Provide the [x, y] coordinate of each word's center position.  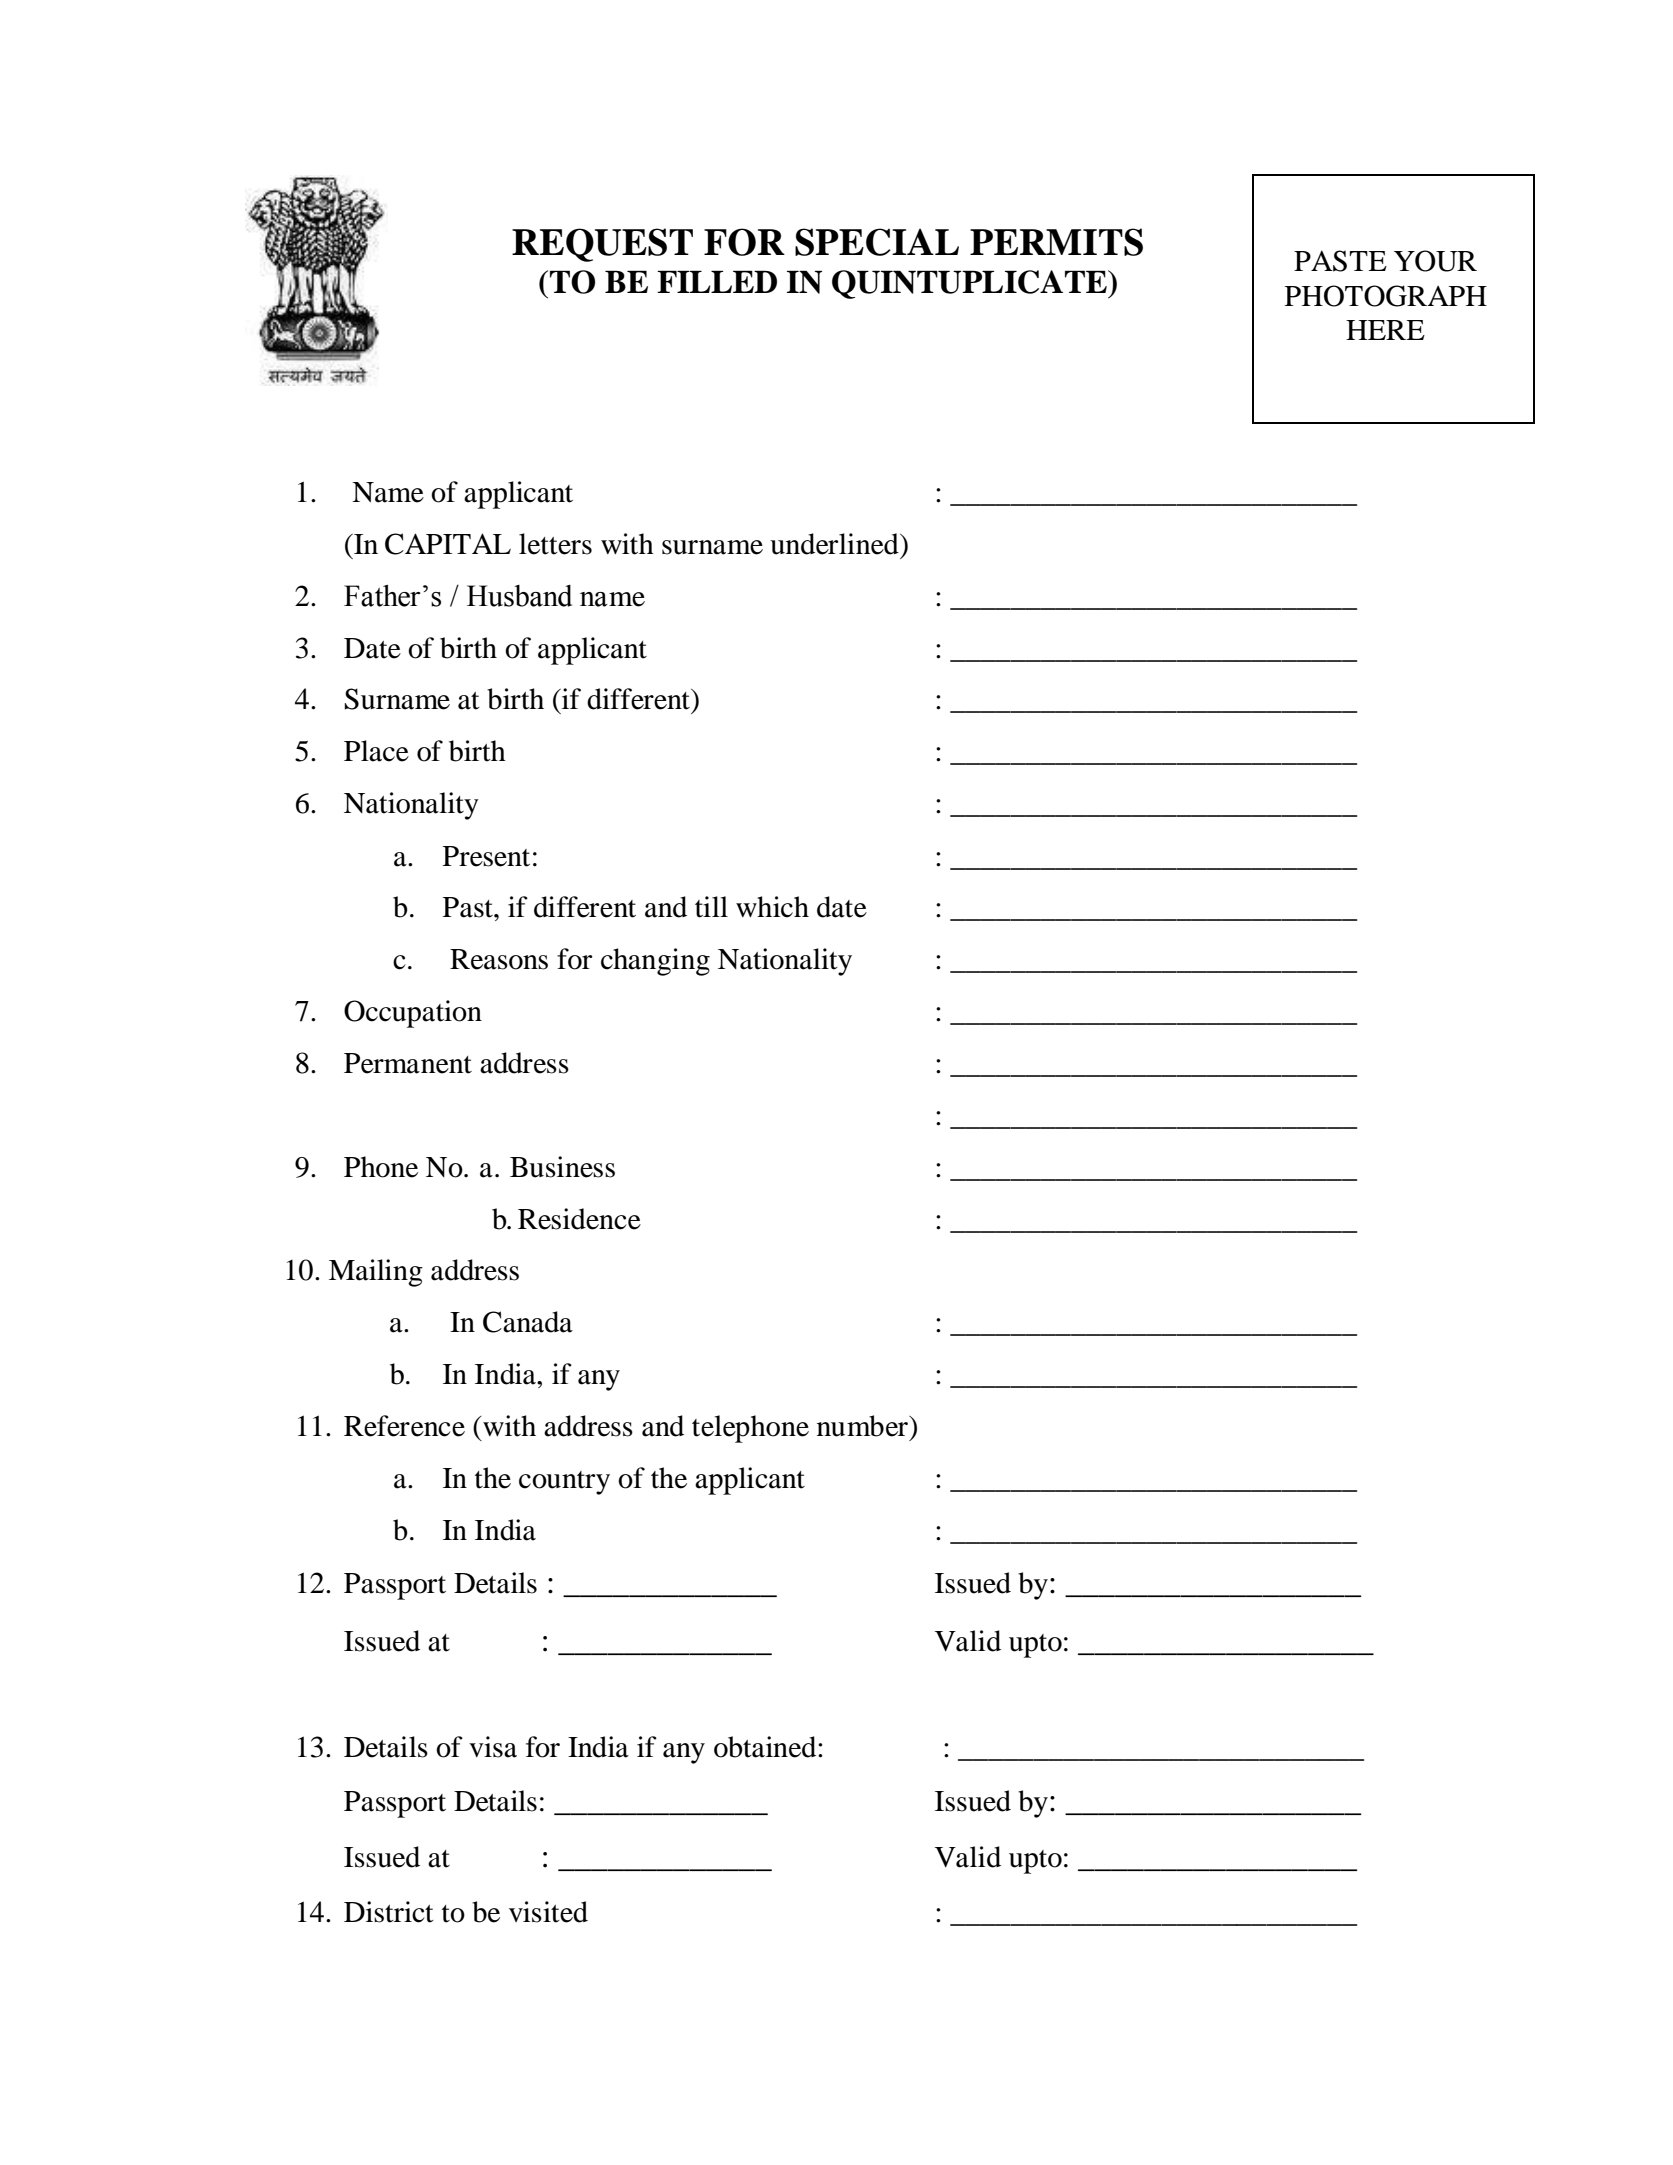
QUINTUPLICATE [970, 284]
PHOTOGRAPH [1386, 296]
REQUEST [602, 245]
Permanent [408, 1063]
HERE [1385, 330]
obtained [766, 1747]
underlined [835, 544]
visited [548, 1912]
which [772, 907]
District [389, 1912]
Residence [579, 1219]
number [863, 1426]
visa [493, 1747]
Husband [519, 596]
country [564, 1483]
